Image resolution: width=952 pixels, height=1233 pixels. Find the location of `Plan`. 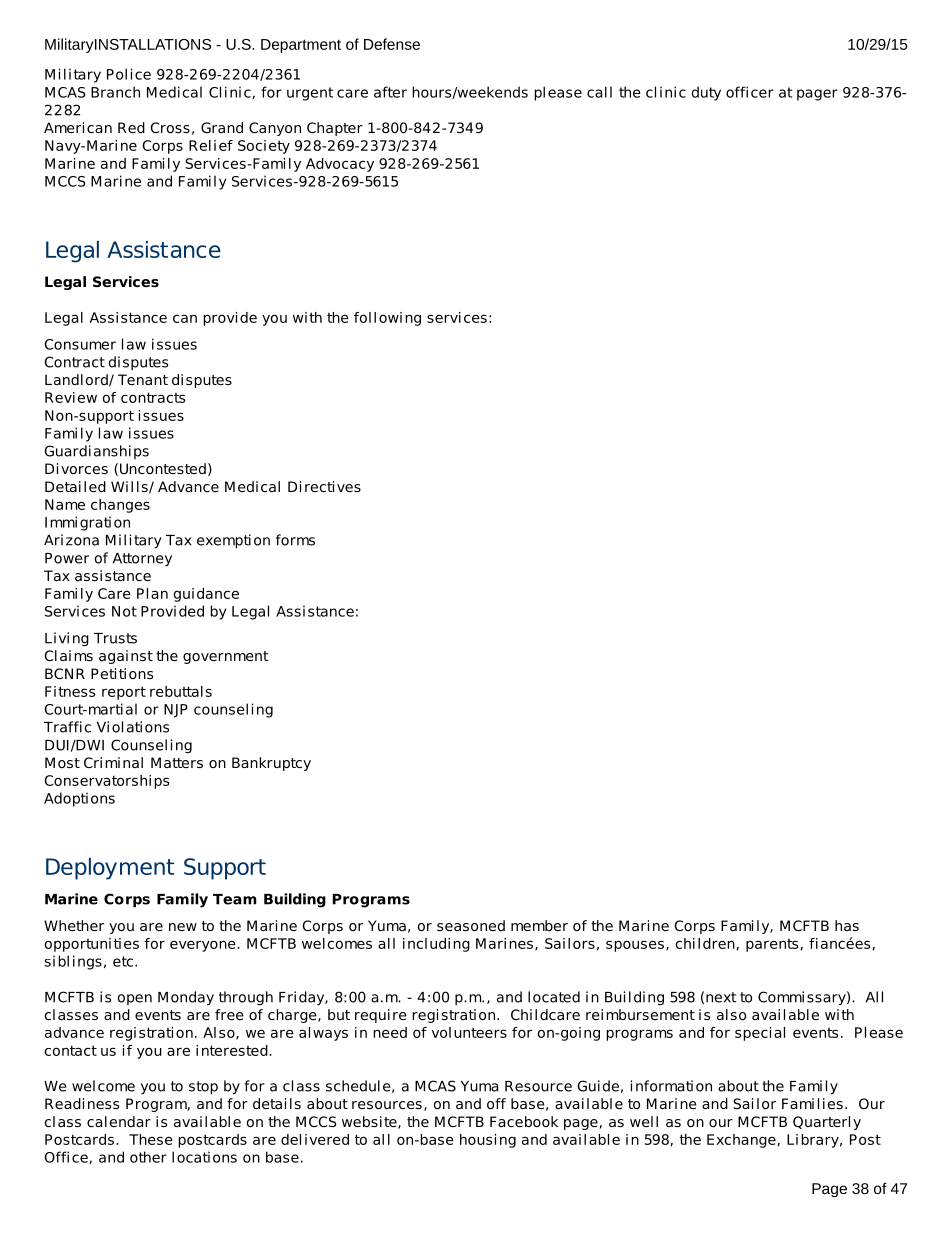

Plan is located at coordinates (152, 593).
